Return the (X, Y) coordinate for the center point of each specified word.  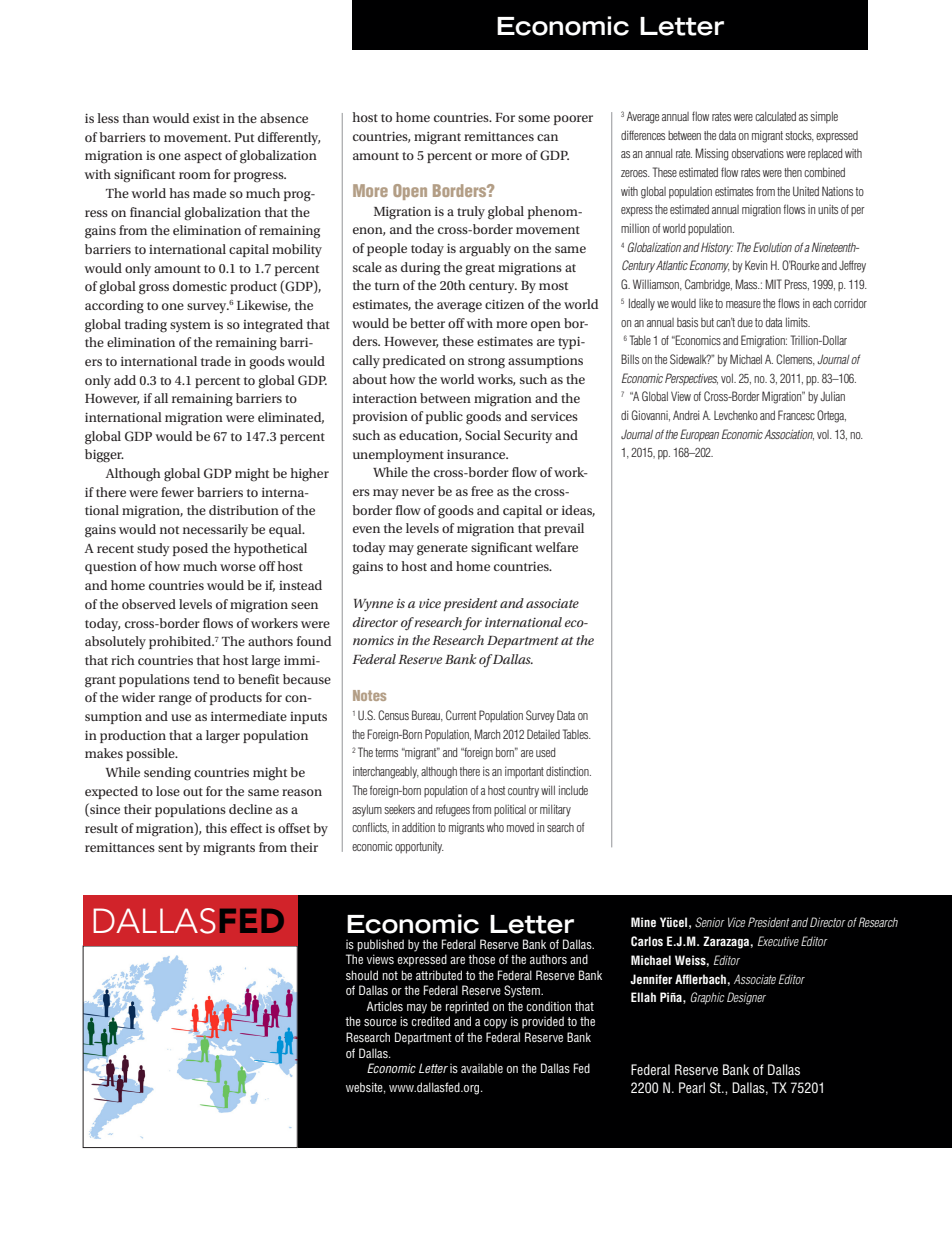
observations (758, 153)
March (487, 734)
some (534, 118)
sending (167, 774)
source (380, 1022)
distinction (568, 771)
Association (789, 435)
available (482, 1068)
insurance (477, 454)
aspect (203, 157)
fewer (177, 492)
